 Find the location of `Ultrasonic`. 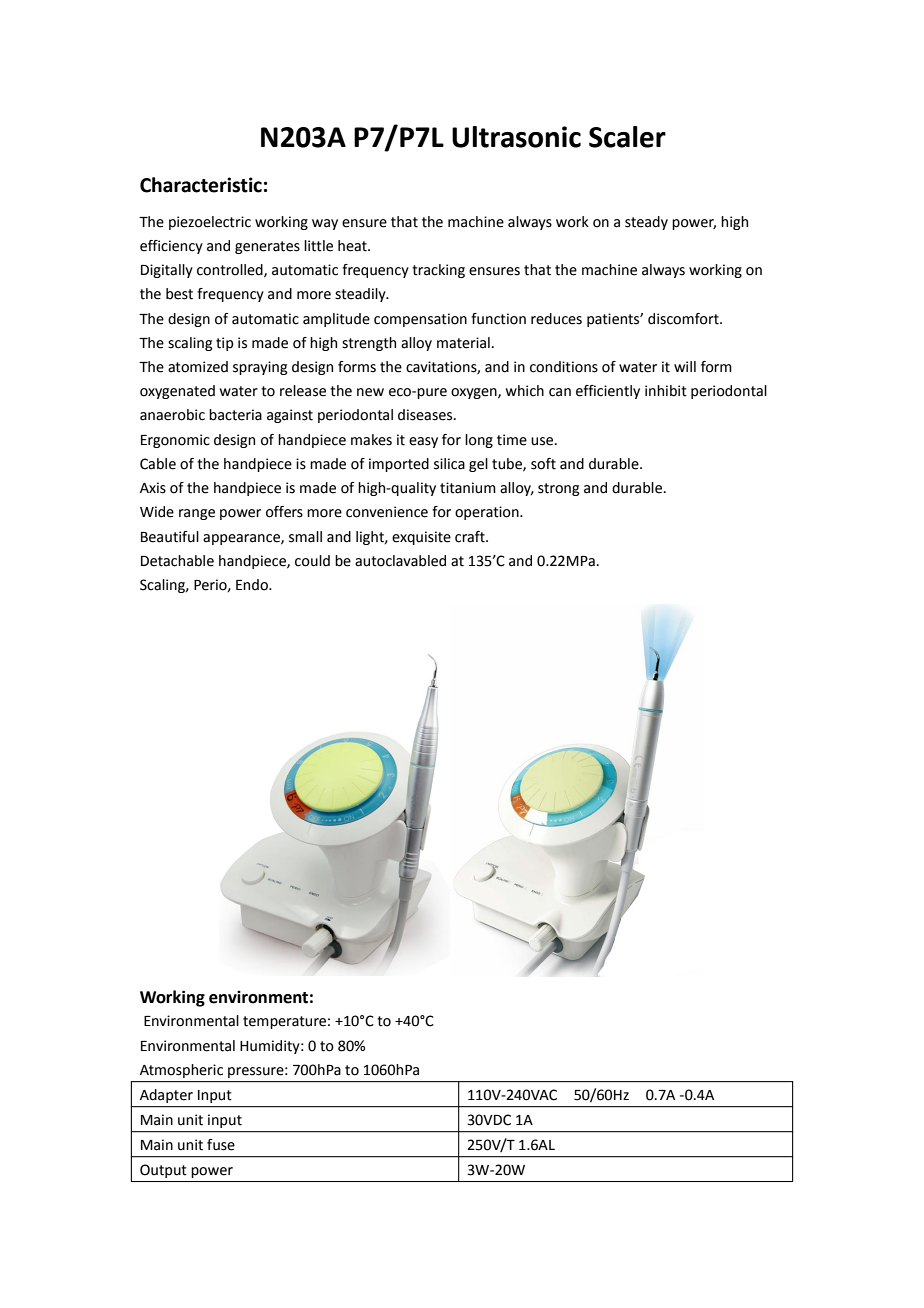

Ultrasonic is located at coordinates (516, 137).
